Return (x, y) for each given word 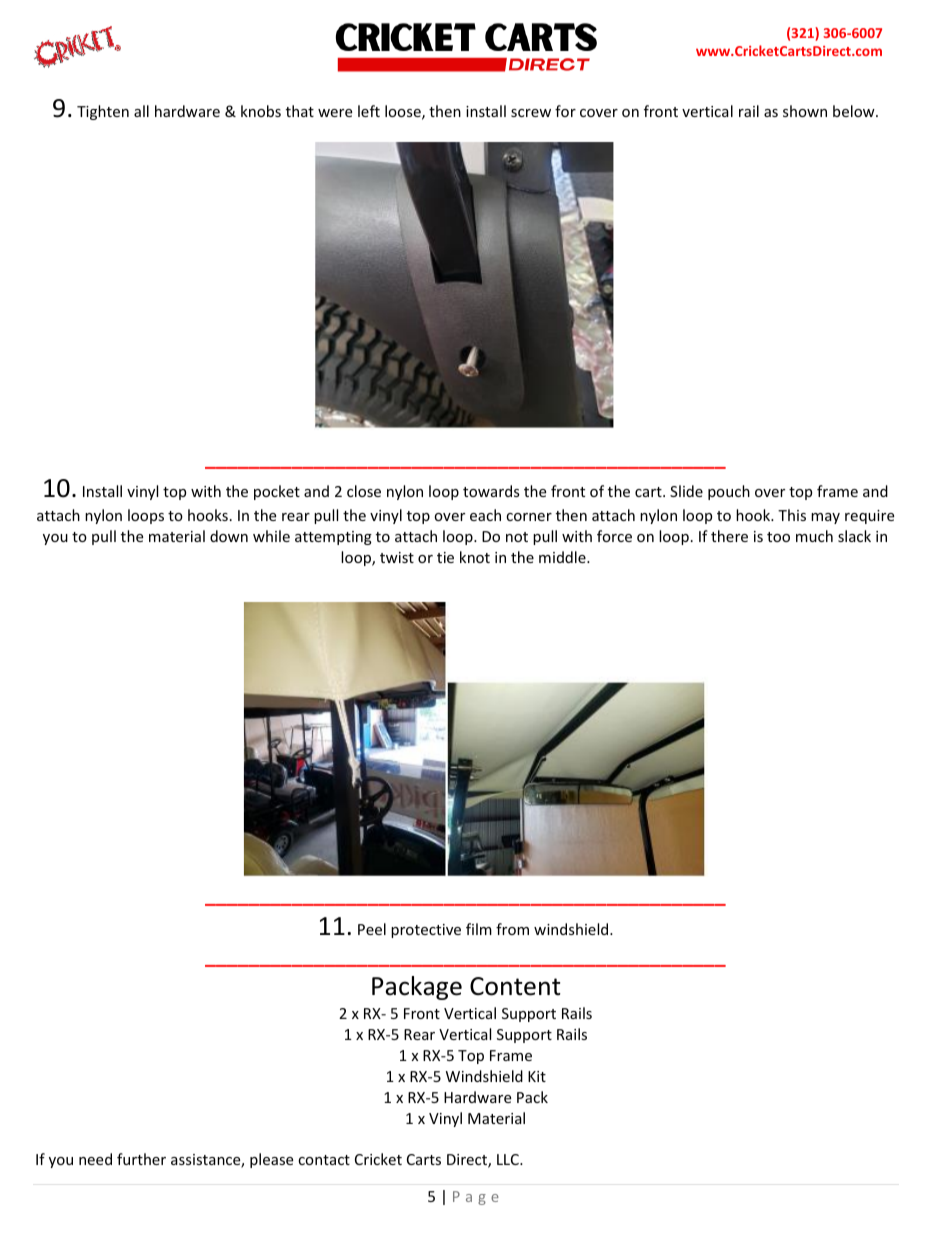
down (229, 536)
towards (491, 491)
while (271, 536)
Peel (372, 929)
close (364, 491)
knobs (261, 111)
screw (531, 113)
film (479, 929)
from (512, 929)
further (141, 1159)
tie (445, 557)
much (814, 536)
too (778, 537)
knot (475, 557)
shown (805, 111)
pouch (729, 492)
